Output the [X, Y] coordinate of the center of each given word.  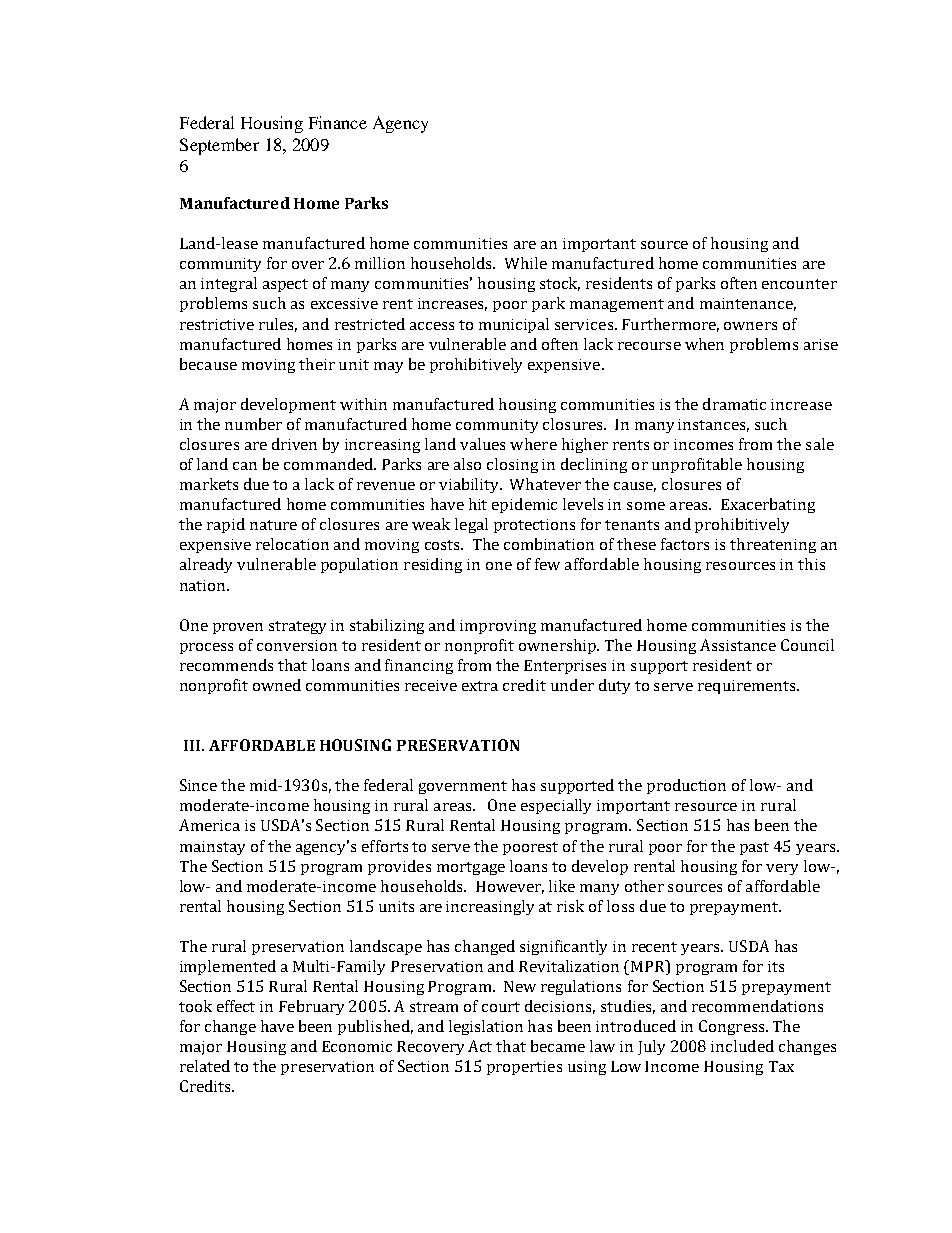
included [742, 1046]
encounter [799, 284]
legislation [486, 1027]
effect [236, 1006]
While [526, 263]
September [219, 146]
